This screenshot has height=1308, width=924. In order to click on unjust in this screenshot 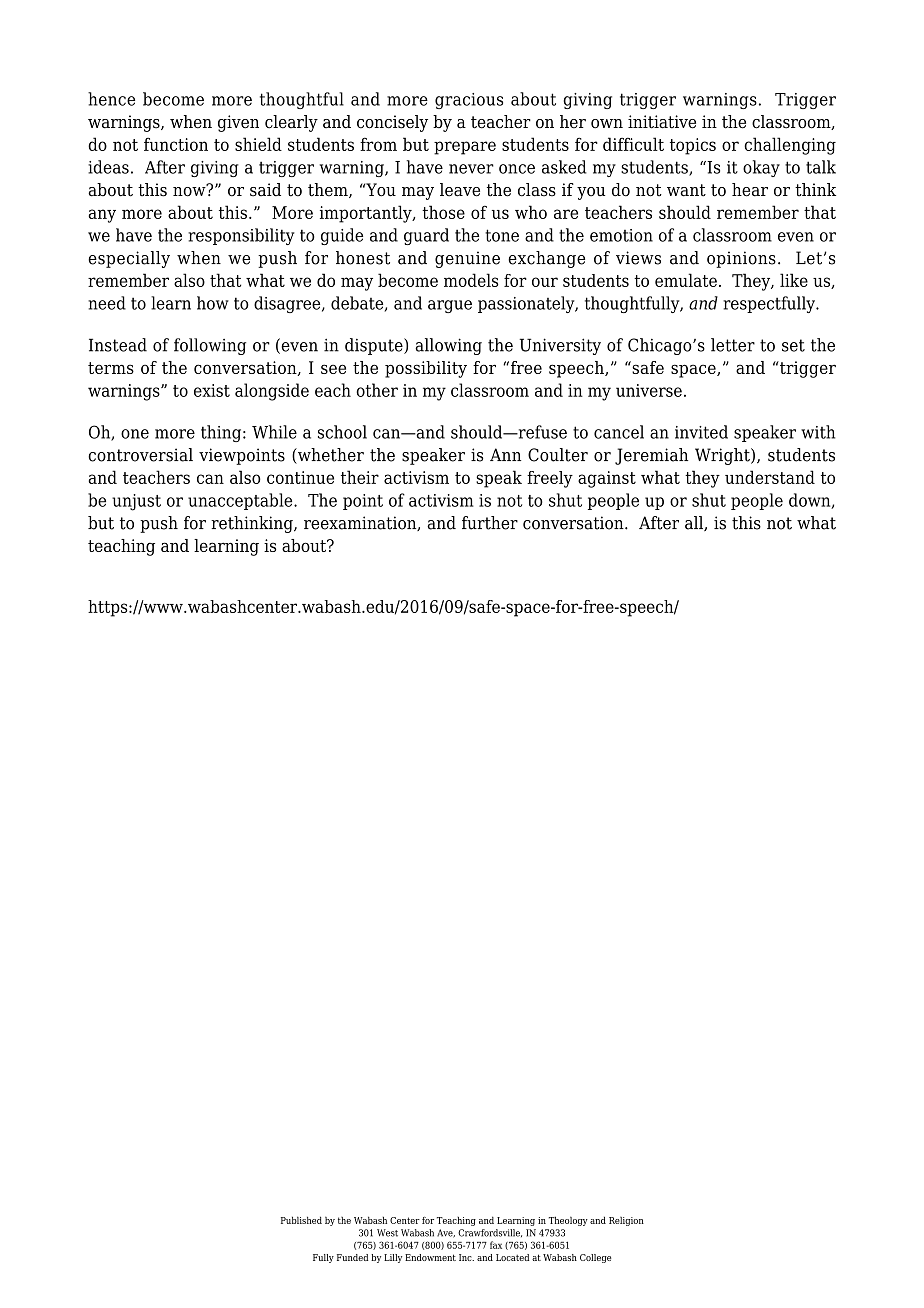, I will do `click(136, 502)`.
